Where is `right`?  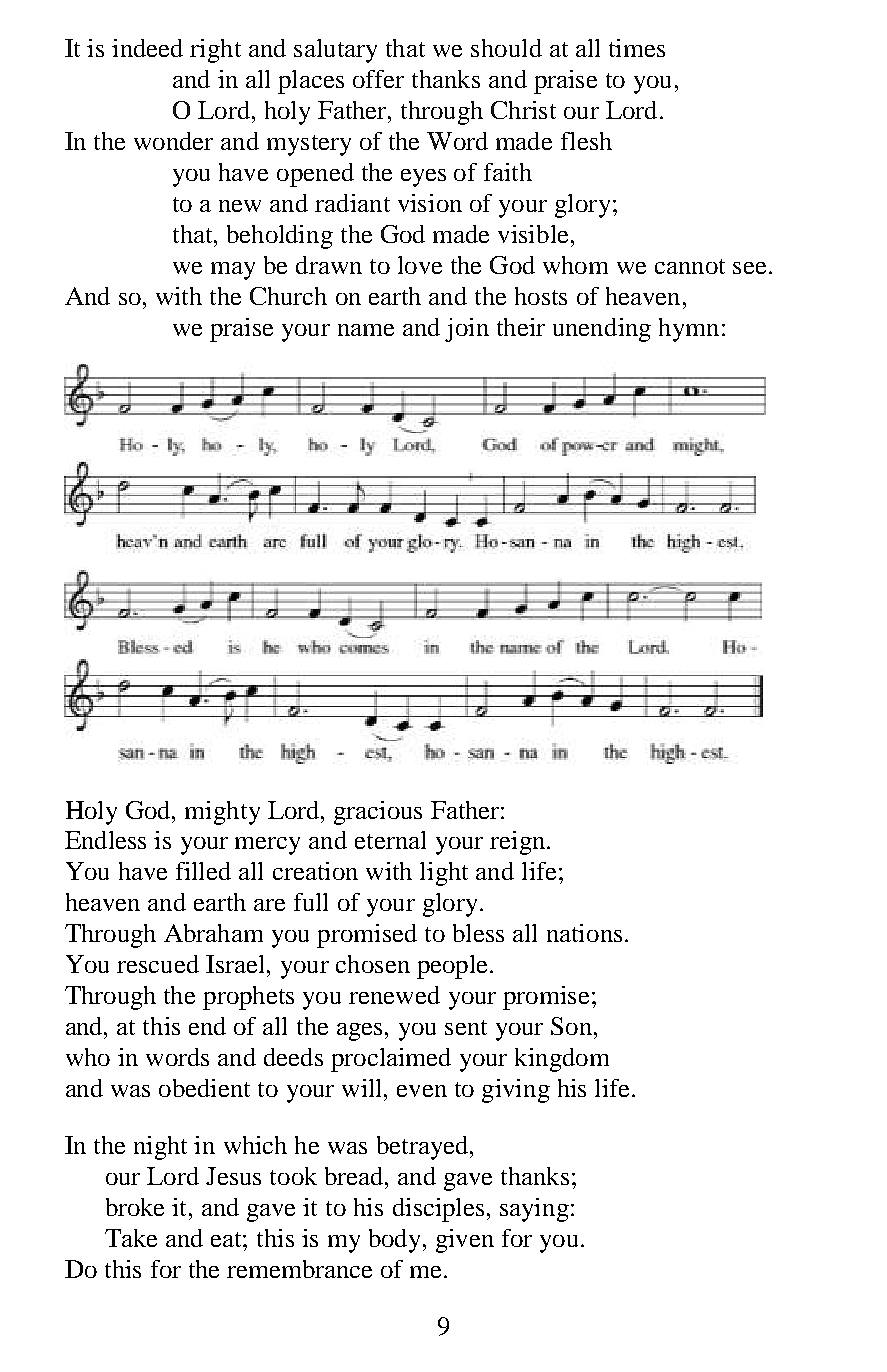
right is located at coordinates (215, 51).
